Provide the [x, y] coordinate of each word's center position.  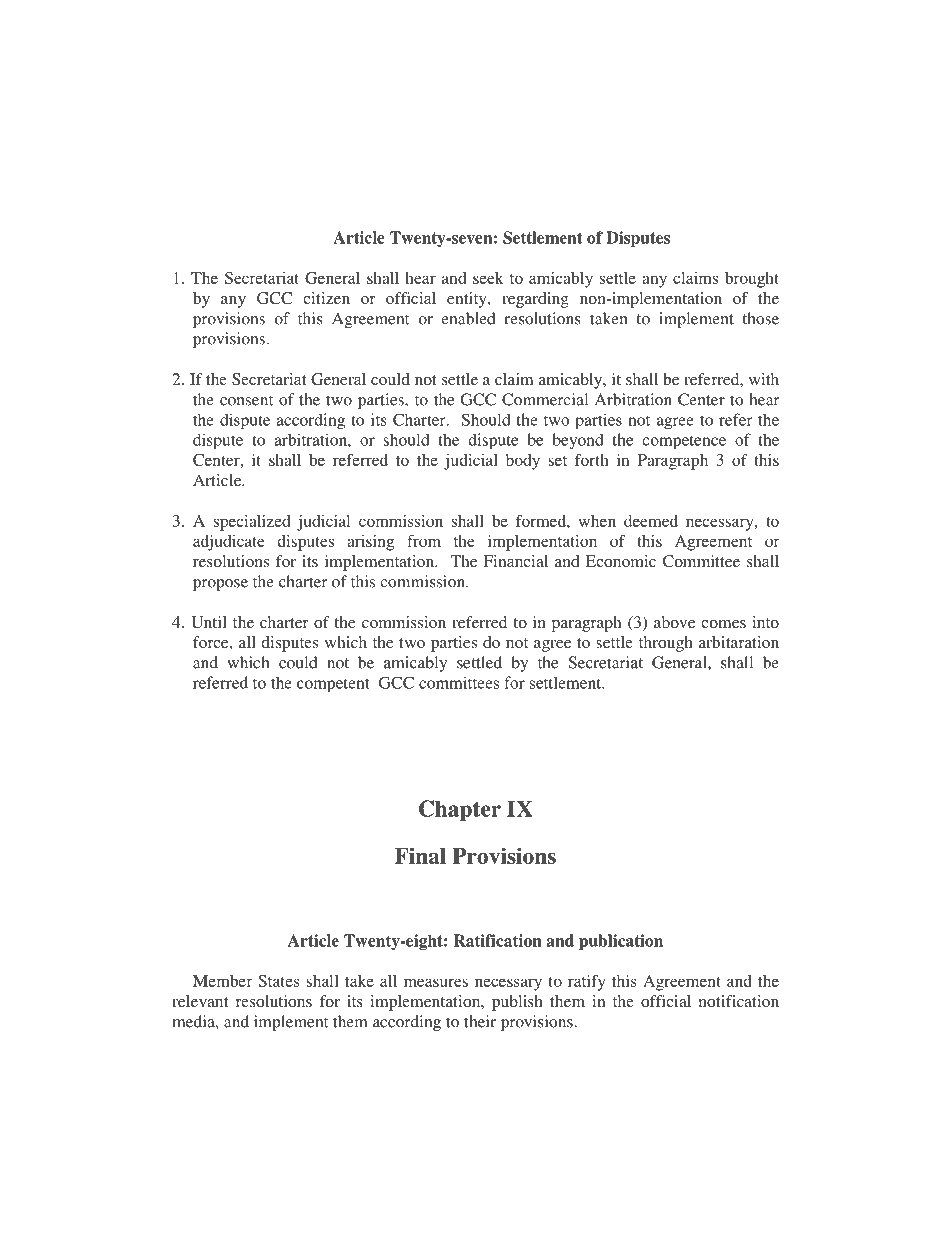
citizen [326, 298]
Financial [516, 561]
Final [420, 855]
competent [333, 685]
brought [752, 280]
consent [246, 400]
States [279, 981]
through [666, 644]
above [674, 622]
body [523, 462]
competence [684, 442]
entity [468, 300]
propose [220, 585]
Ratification [498, 940]
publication [621, 942]
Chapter [460, 811]
